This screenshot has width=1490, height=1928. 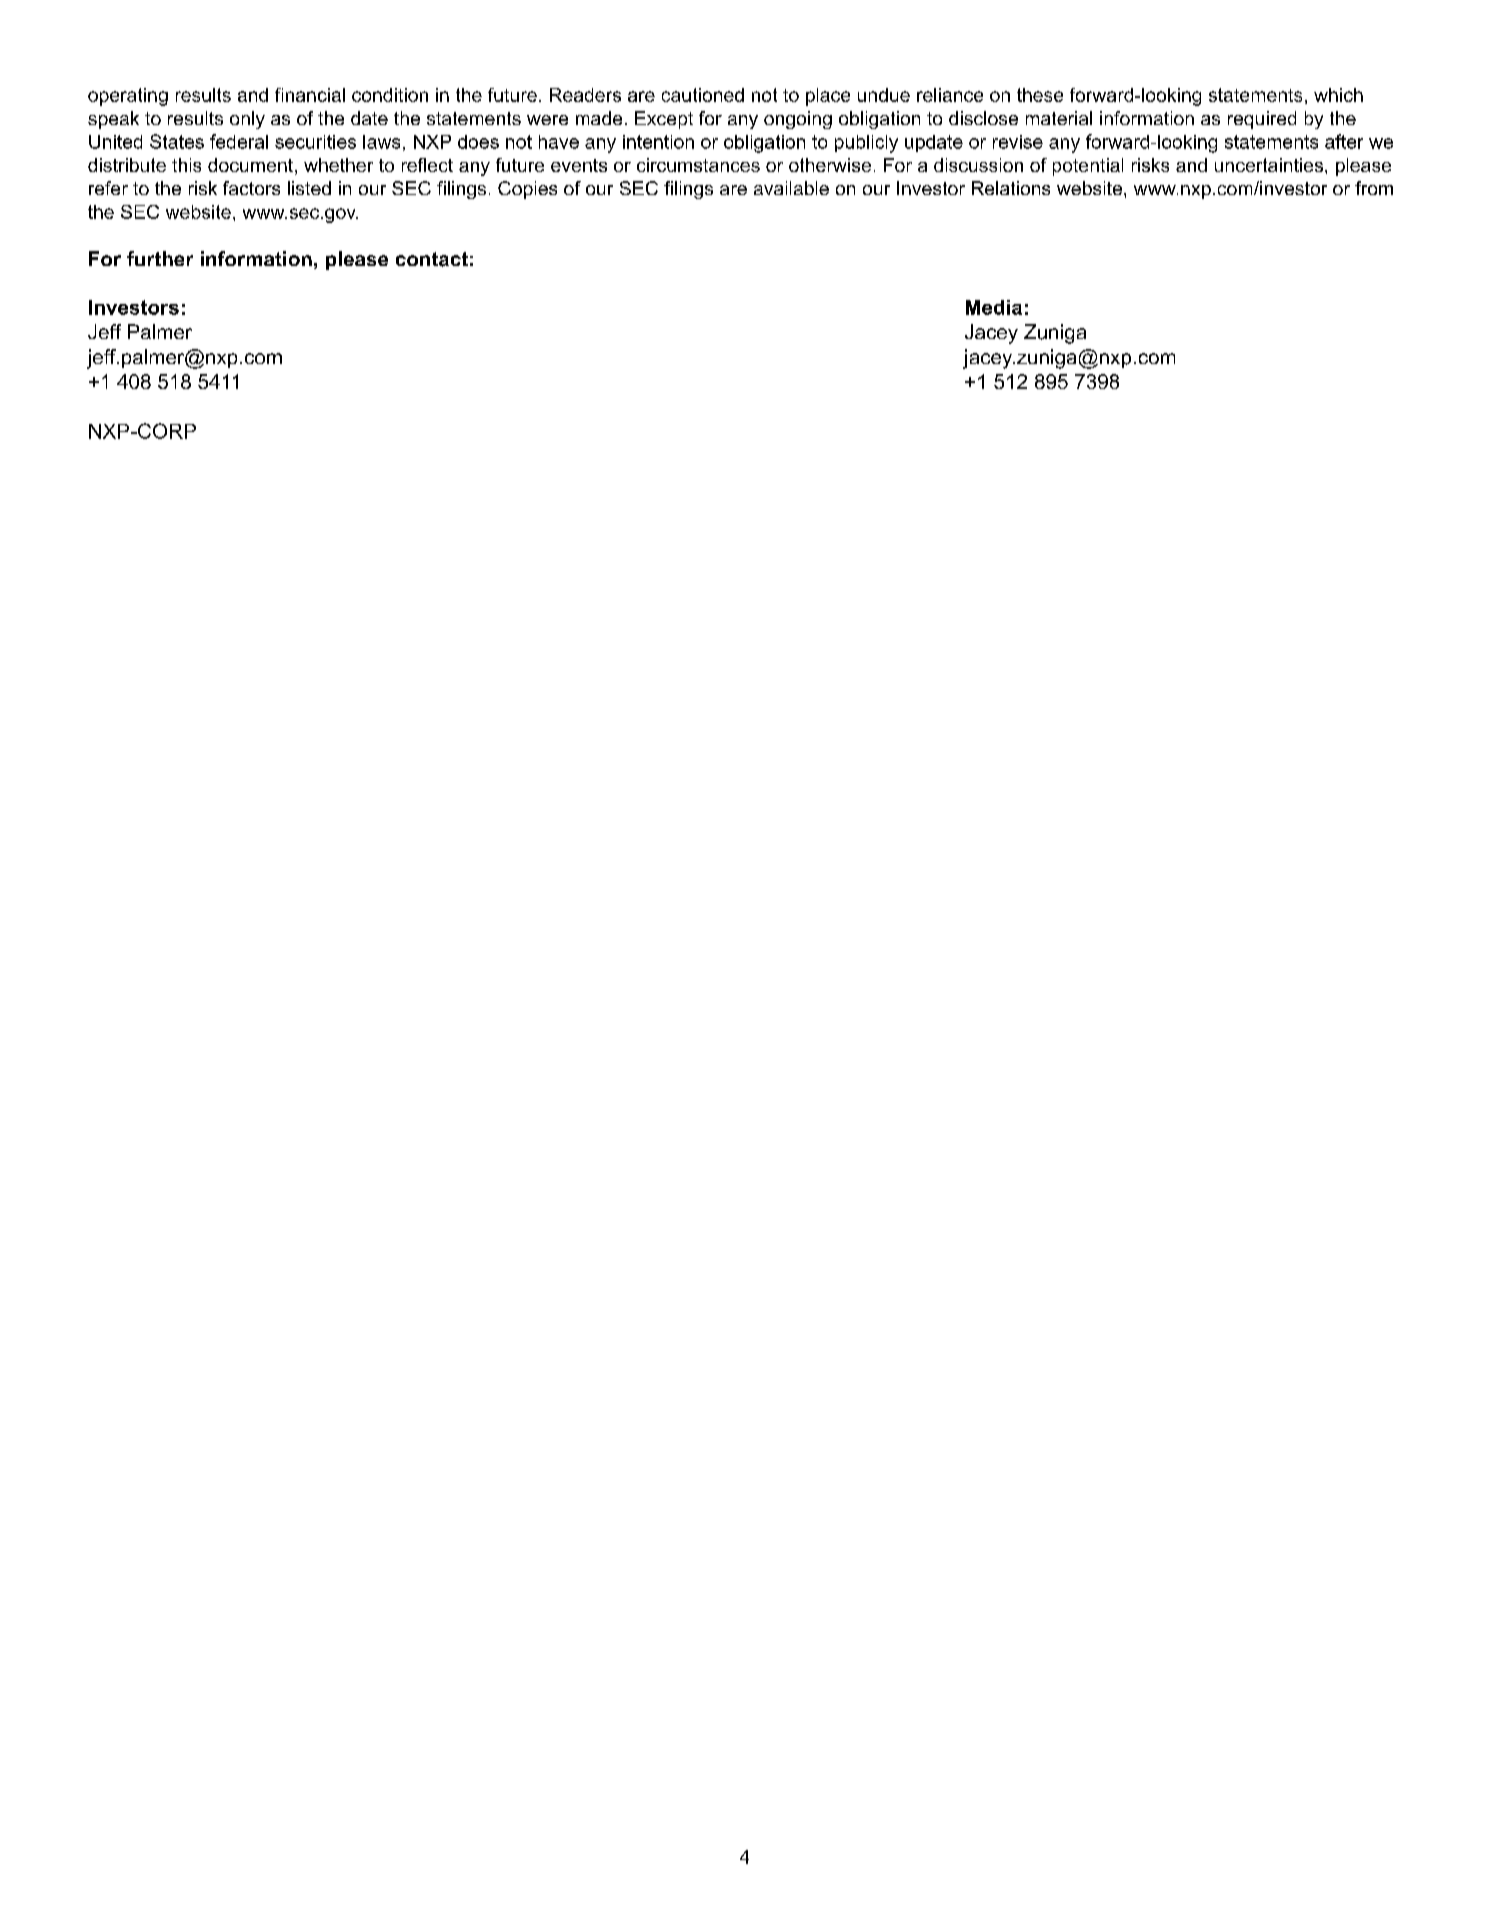 I want to click on circumstances, so click(x=698, y=165).
